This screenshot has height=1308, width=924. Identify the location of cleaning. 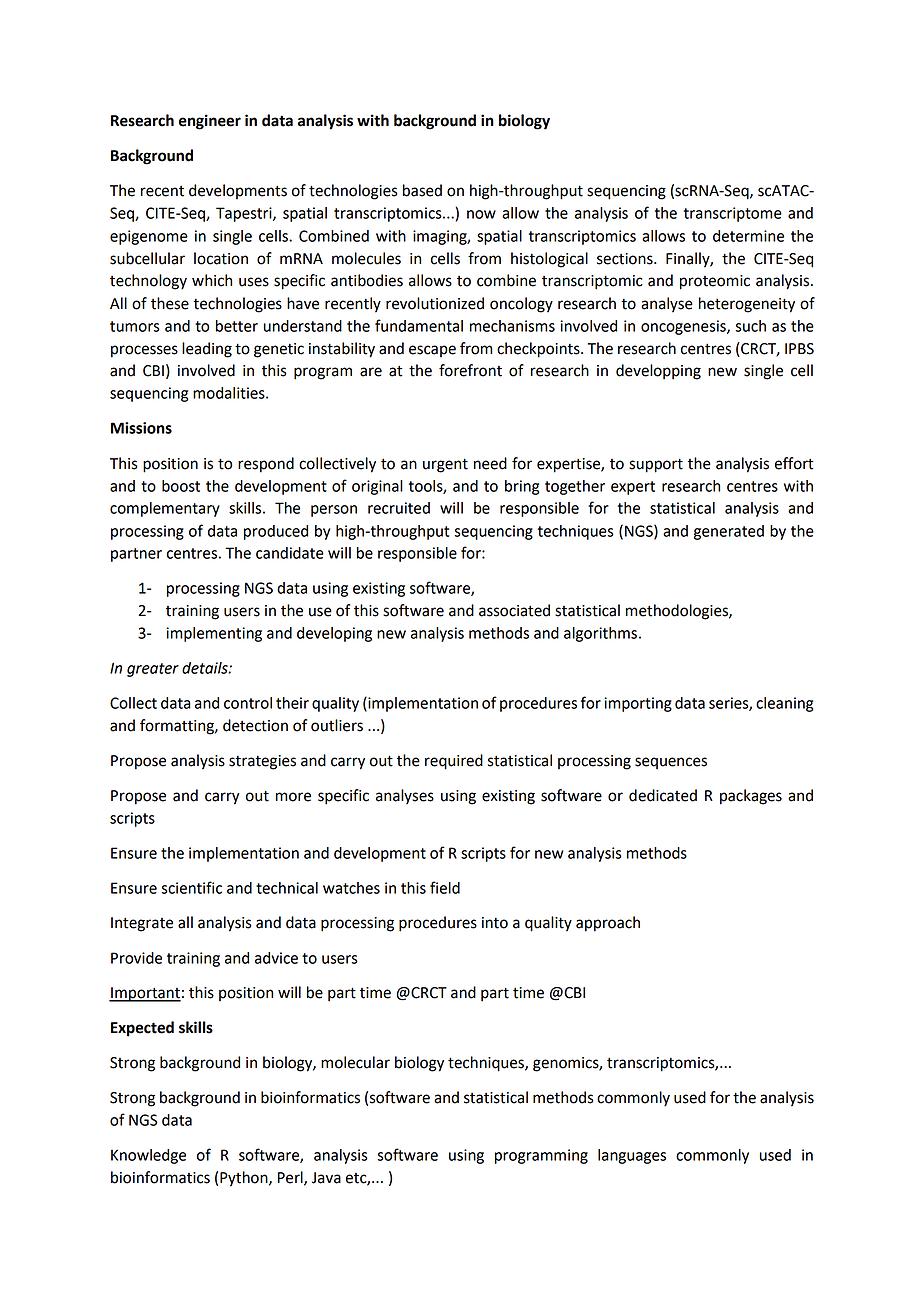
(784, 704).
